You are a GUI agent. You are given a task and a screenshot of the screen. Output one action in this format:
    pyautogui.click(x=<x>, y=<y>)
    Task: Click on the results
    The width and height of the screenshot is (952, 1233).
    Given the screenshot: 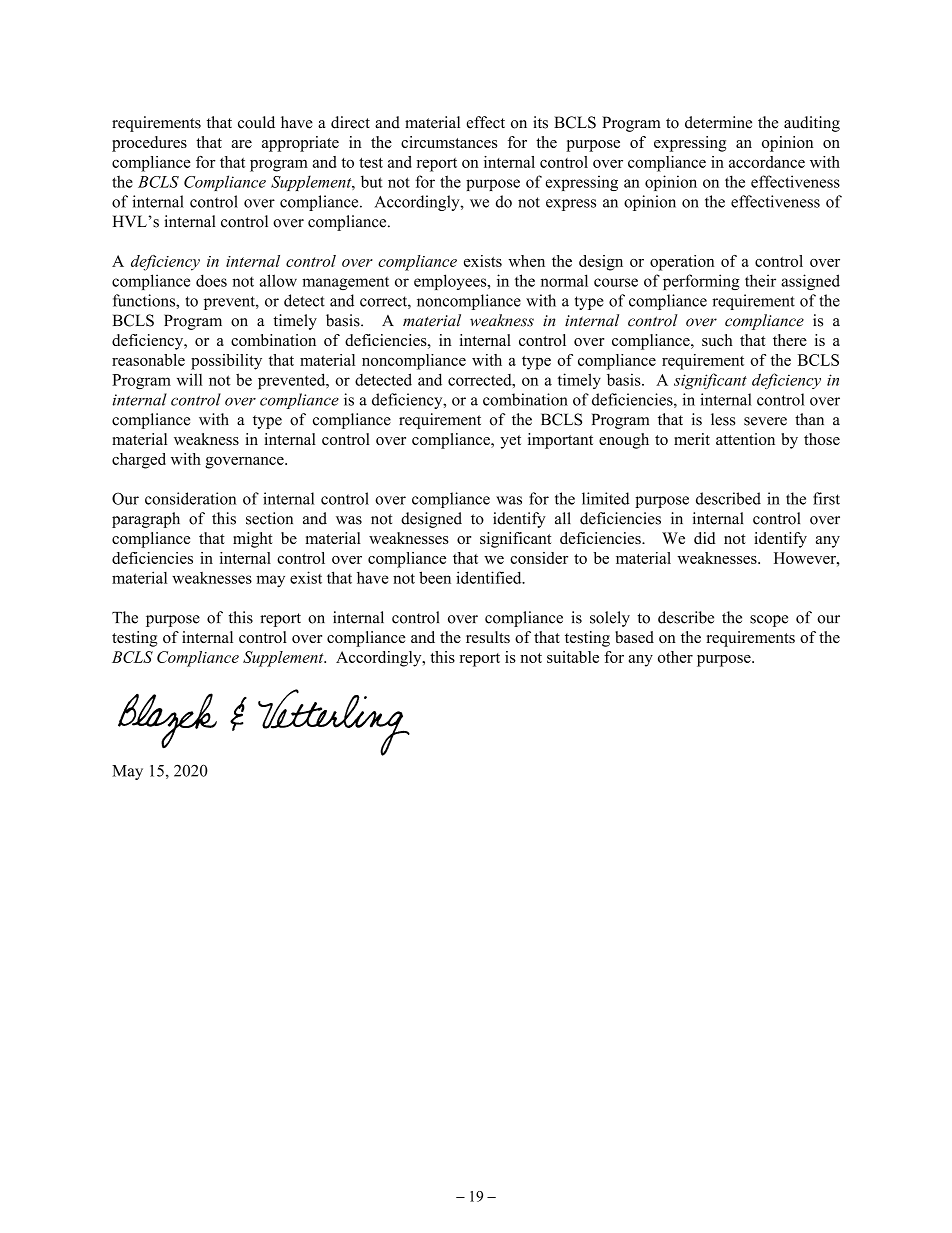 What is the action you would take?
    pyautogui.click(x=488, y=637)
